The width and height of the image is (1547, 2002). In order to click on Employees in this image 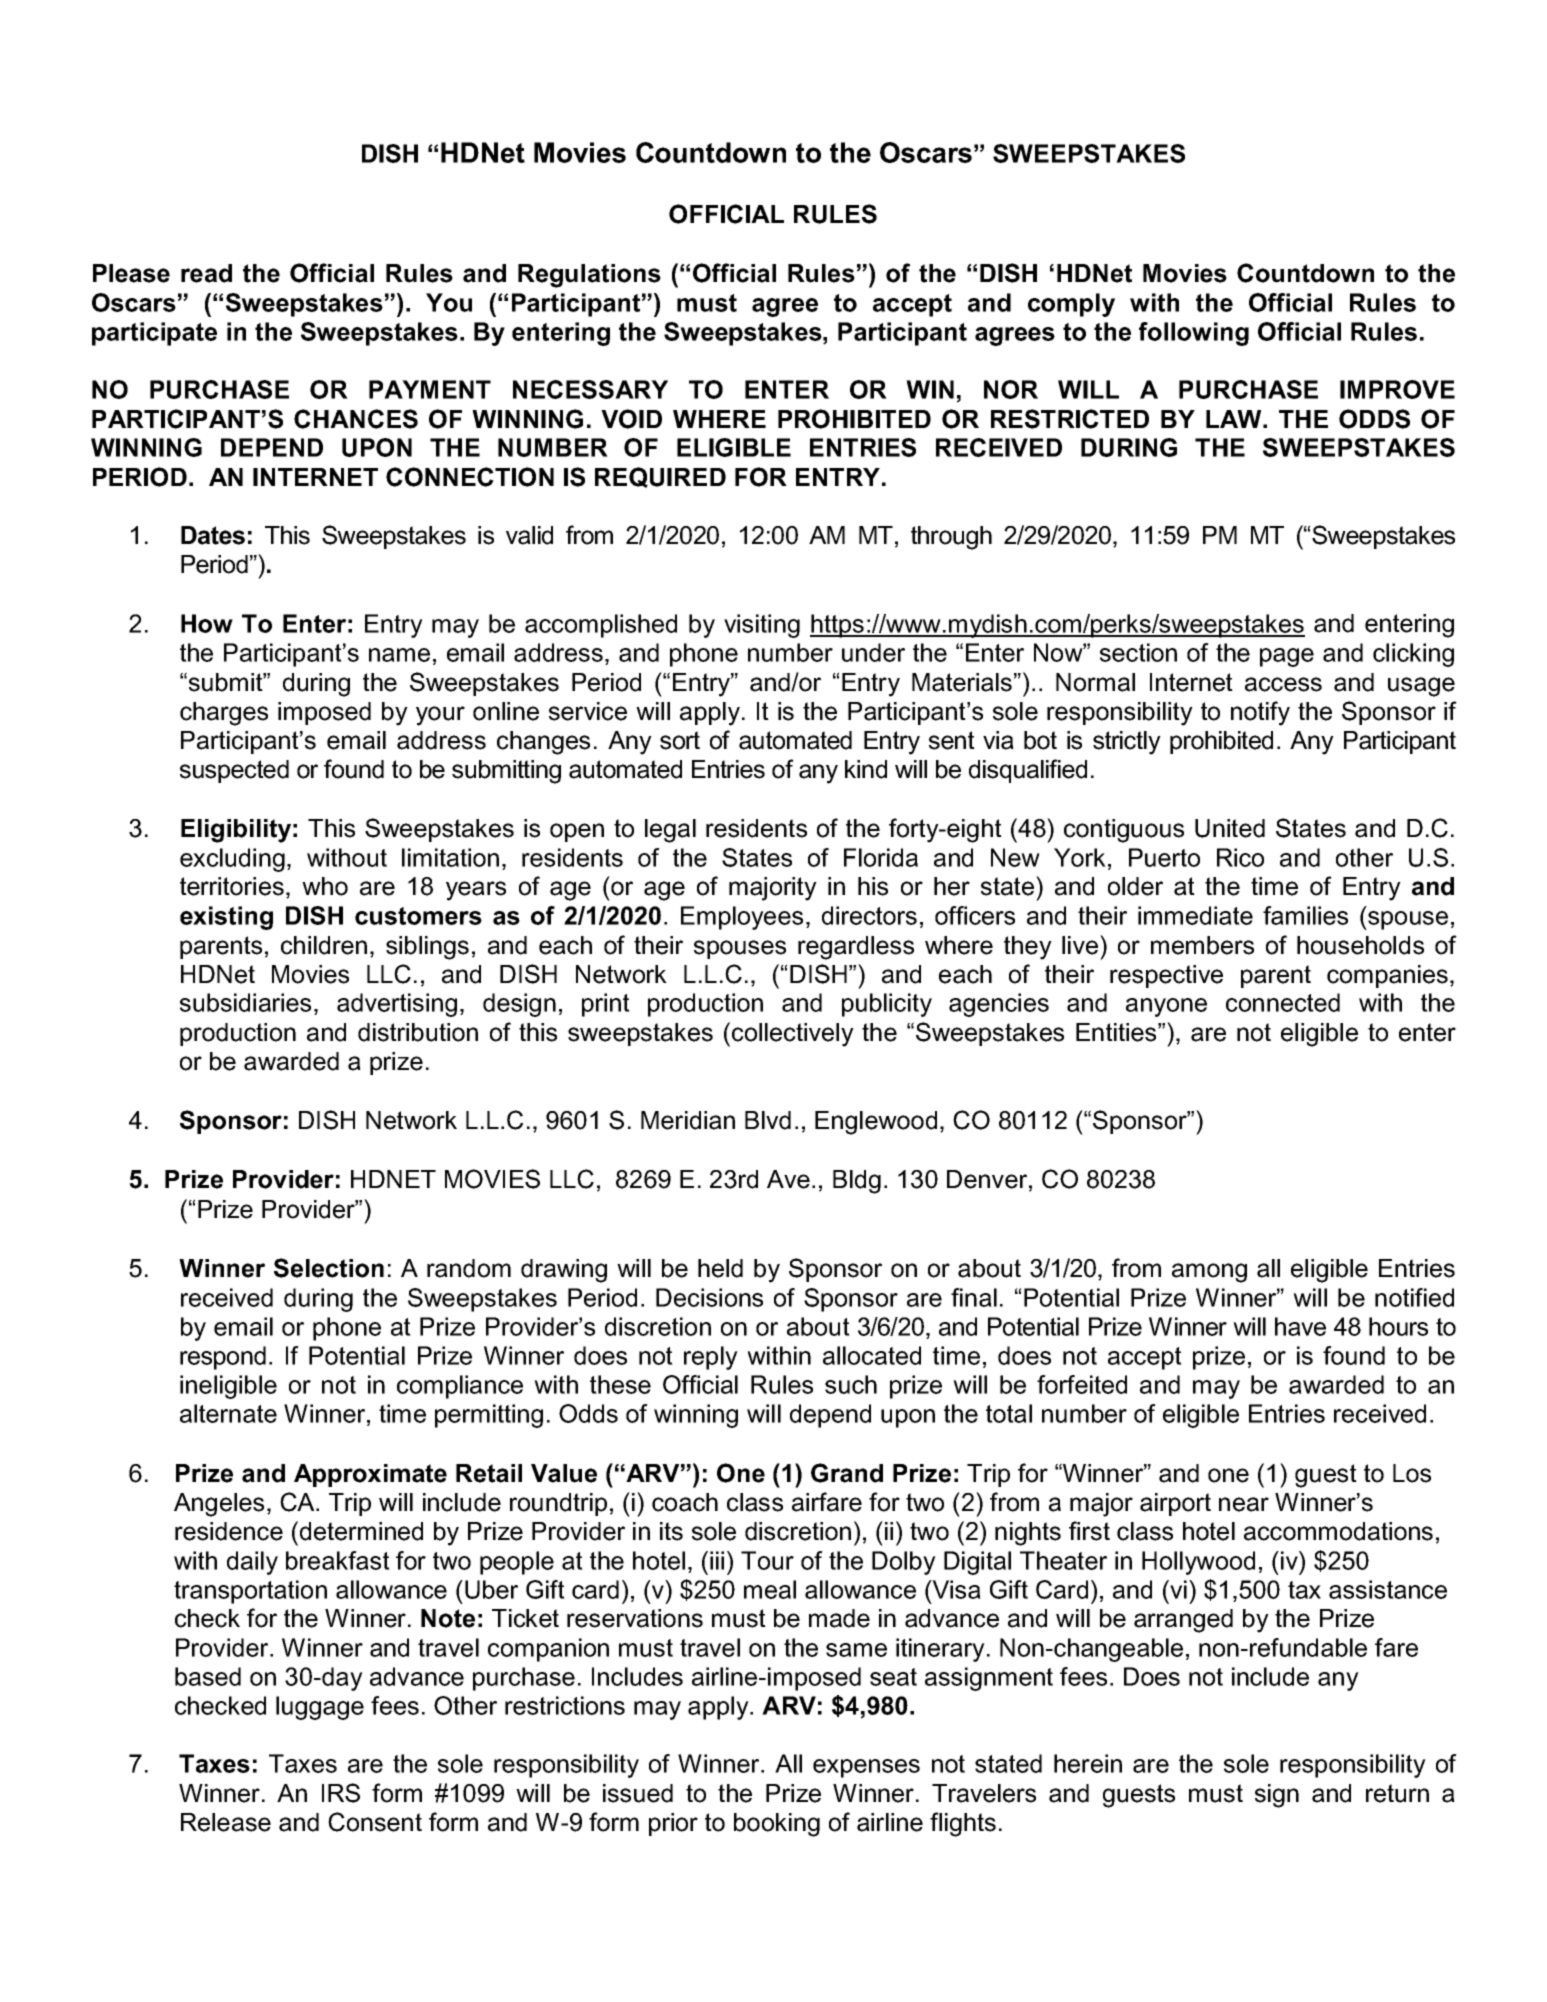, I will do `click(742, 918)`.
